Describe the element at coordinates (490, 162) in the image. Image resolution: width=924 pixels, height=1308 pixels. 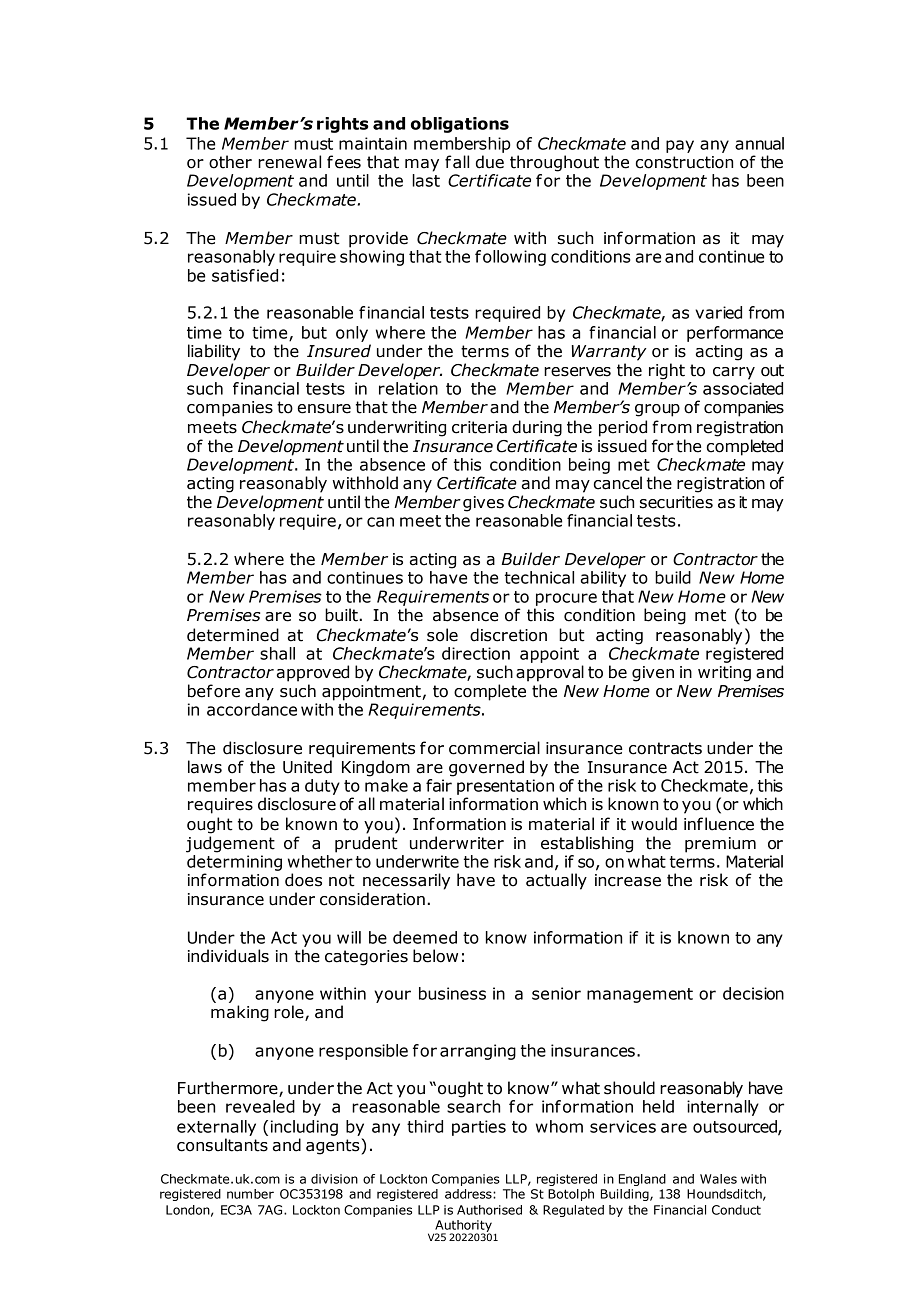
I see `due` at that location.
